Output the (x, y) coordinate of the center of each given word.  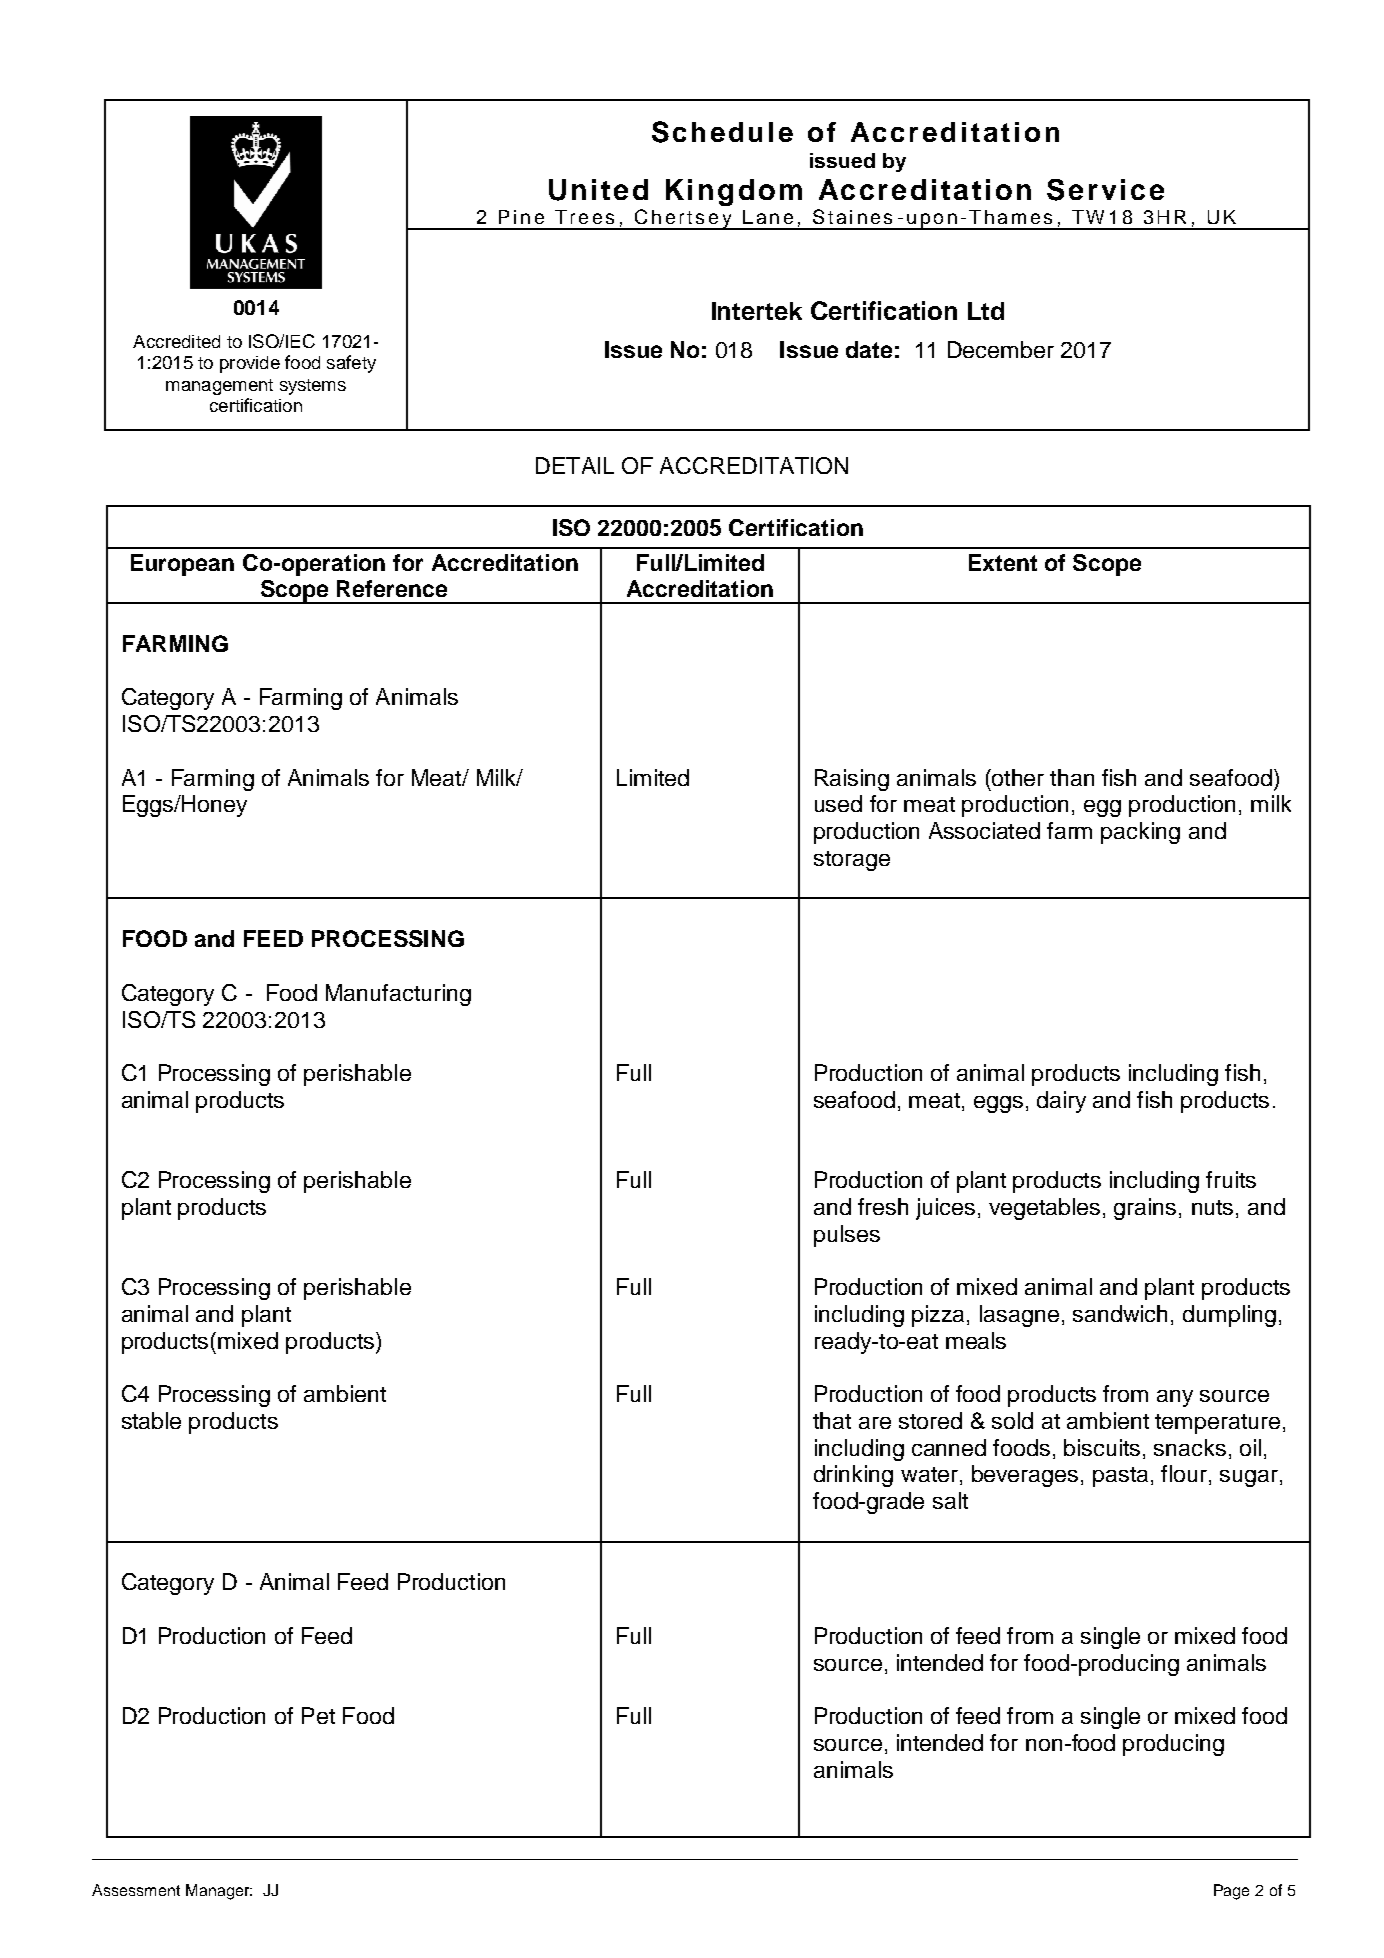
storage (852, 861)
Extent (1003, 562)
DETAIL (575, 465)
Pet (318, 1715)
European (182, 565)
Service (1105, 190)
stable (151, 1420)
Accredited (176, 341)
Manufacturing (398, 995)
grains (1145, 1209)
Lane (768, 217)
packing (1140, 833)
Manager (219, 1892)
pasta (1120, 1477)
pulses (847, 1236)
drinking (853, 1476)
